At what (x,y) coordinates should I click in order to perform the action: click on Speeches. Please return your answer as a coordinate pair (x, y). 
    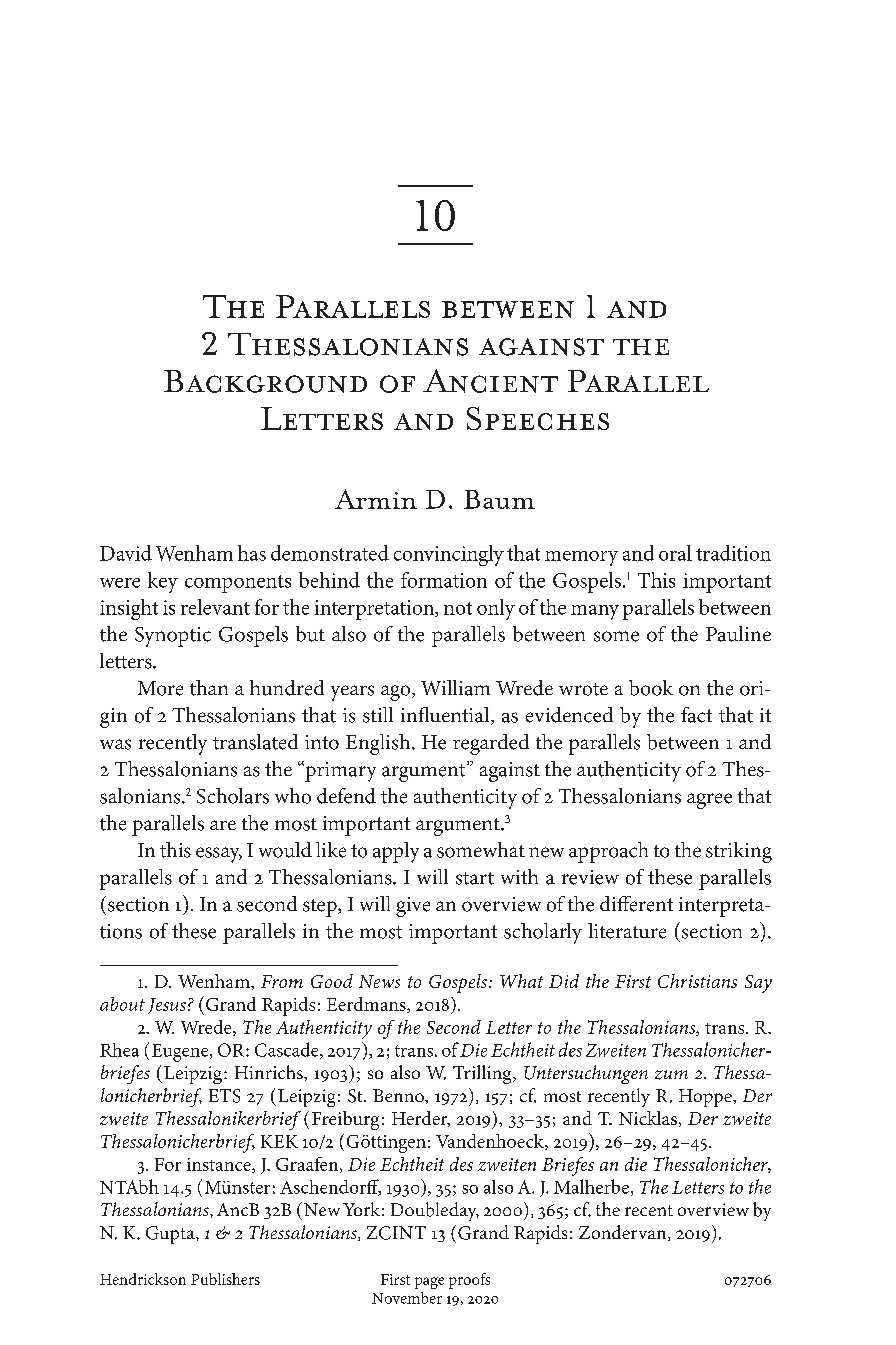
    Looking at the image, I should click on (538, 418).
